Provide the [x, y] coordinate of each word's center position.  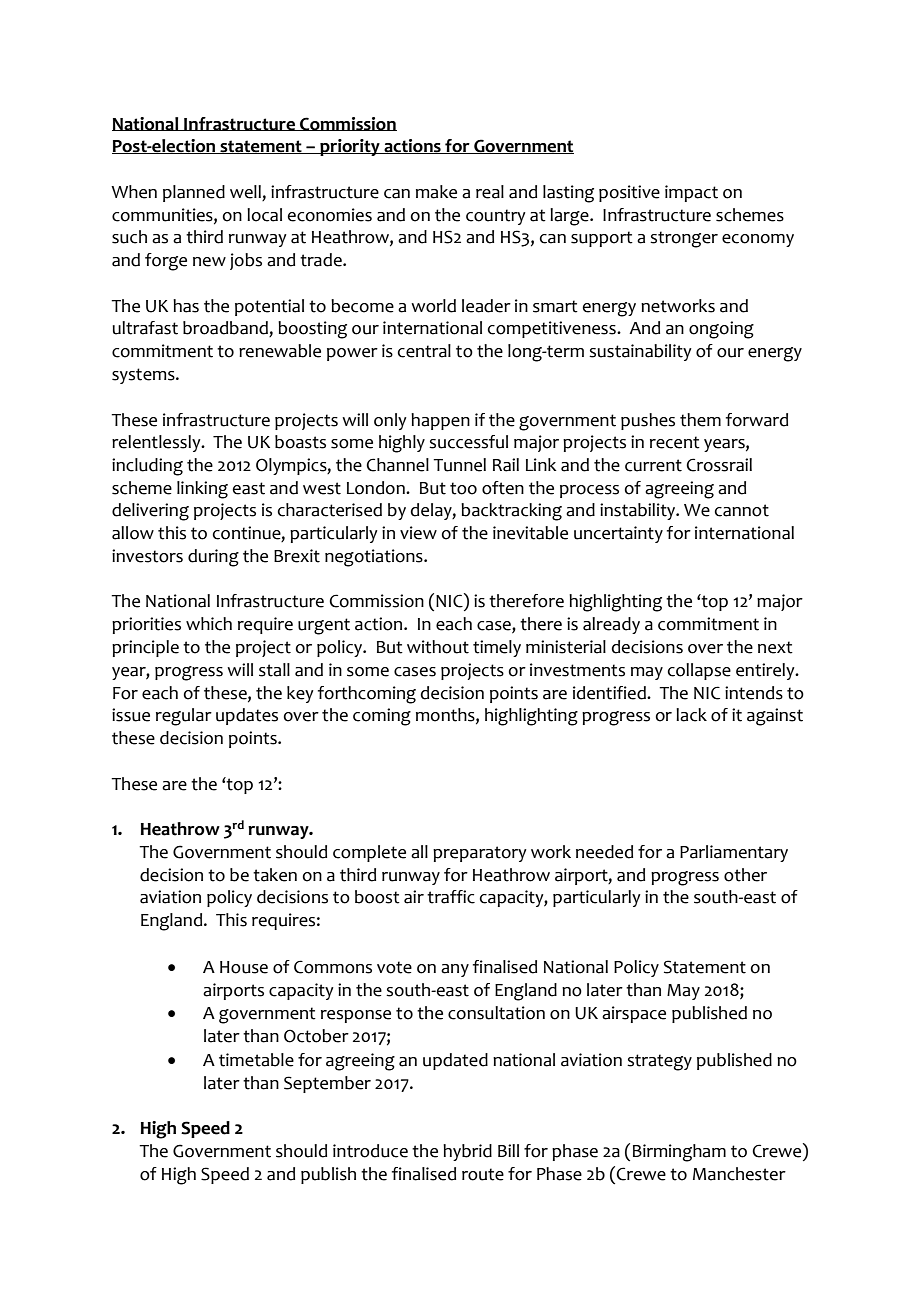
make [436, 192]
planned [194, 193]
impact [691, 193]
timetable [256, 1060]
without [438, 647]
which [209, 624]
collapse [699, 671]
